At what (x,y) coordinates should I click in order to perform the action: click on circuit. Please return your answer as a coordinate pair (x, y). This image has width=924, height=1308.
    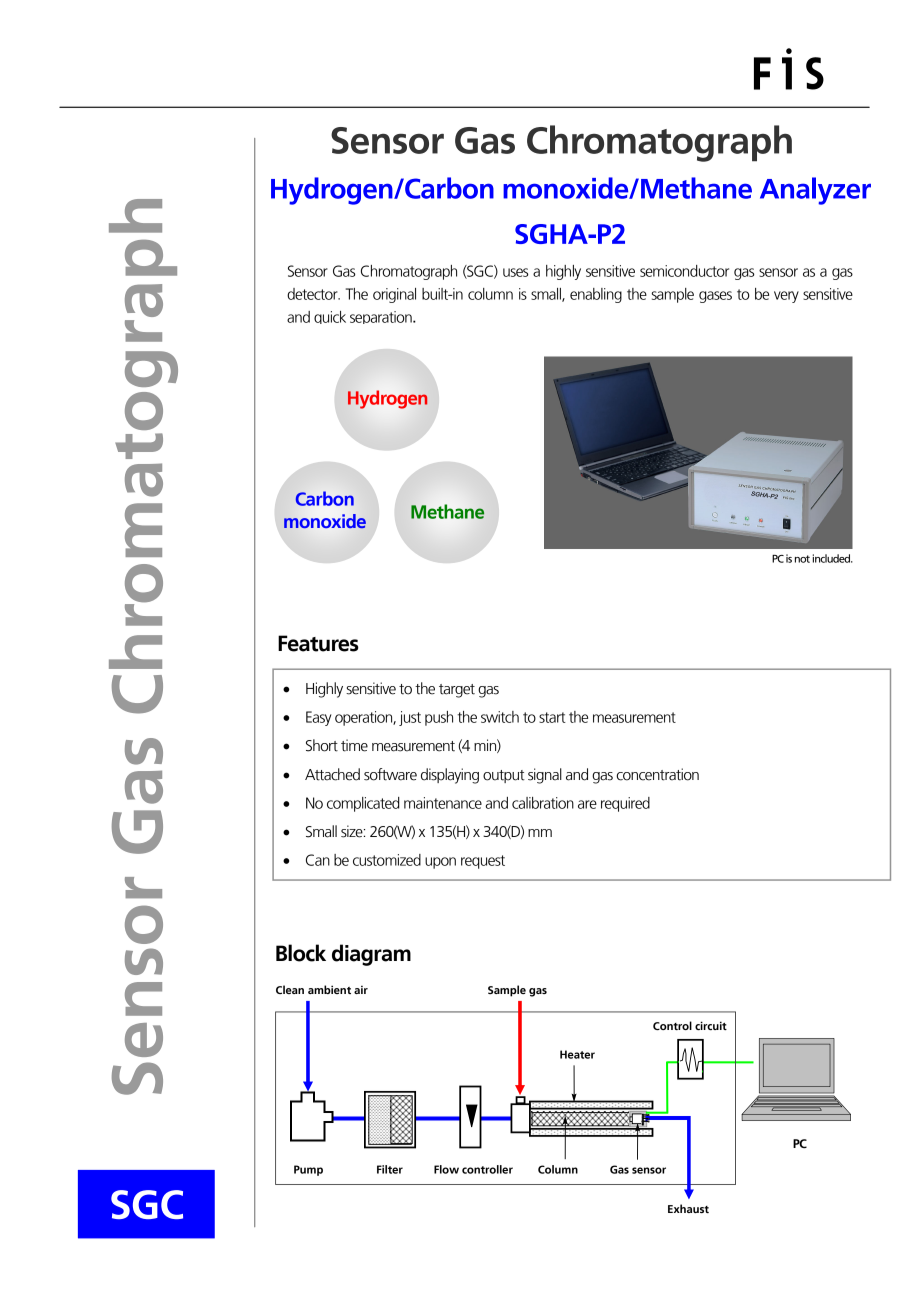
    Looking at the image, I should click on (711, 1025).
